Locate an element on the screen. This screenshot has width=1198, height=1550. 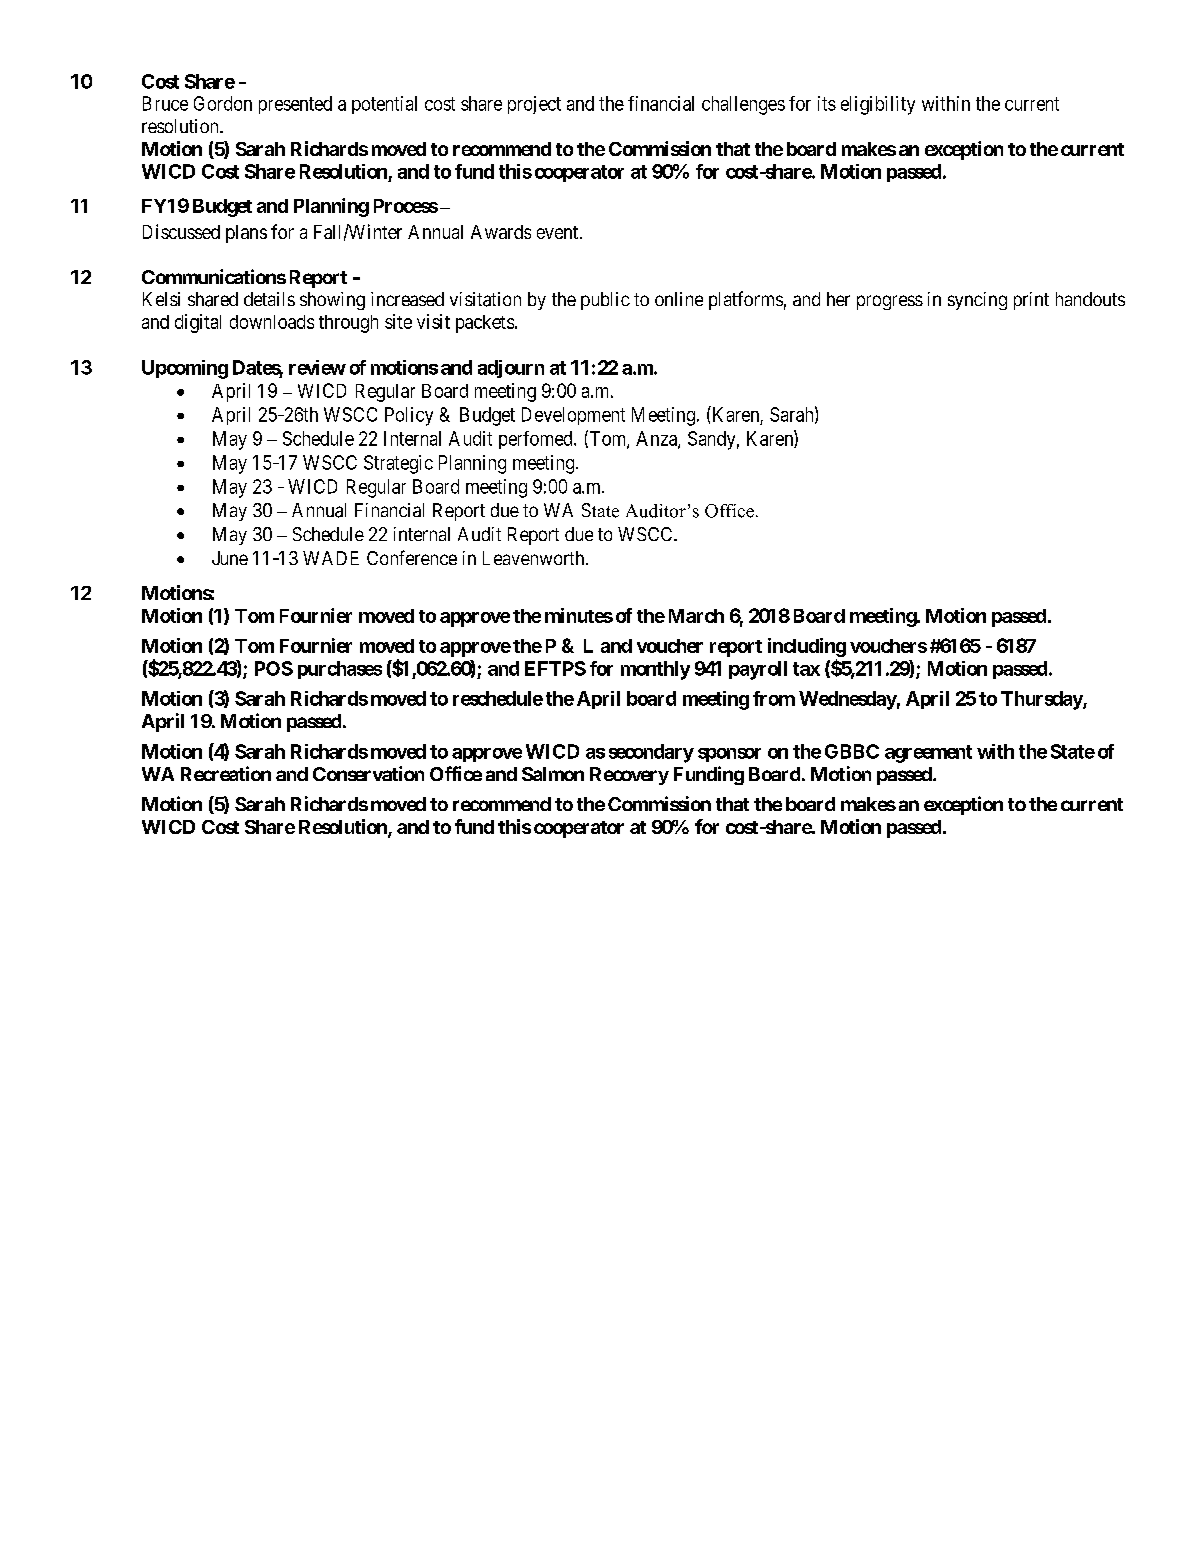
March is located at coordinates (696, 616).
